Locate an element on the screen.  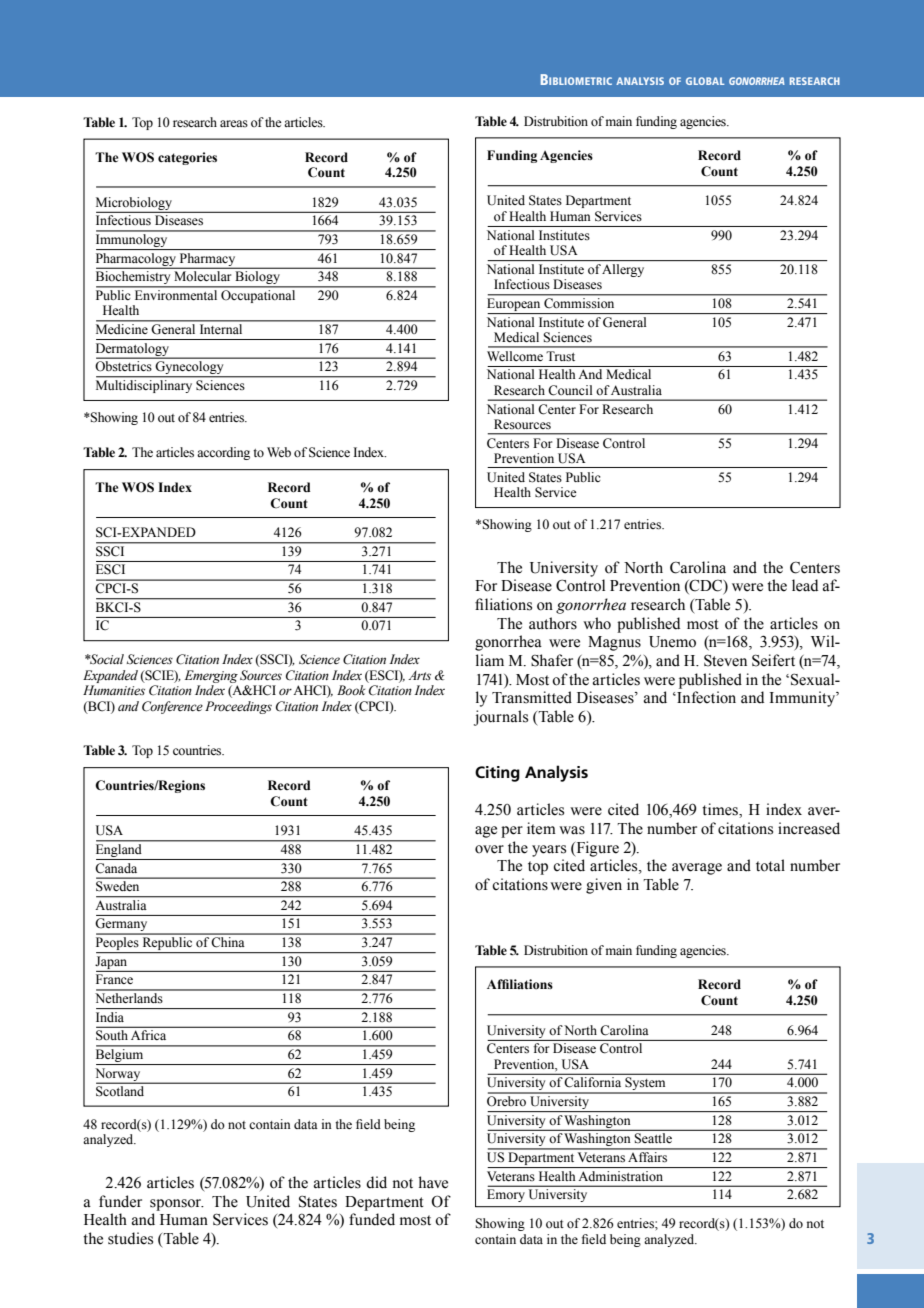
Steven is located at coordinates (725, 660).
